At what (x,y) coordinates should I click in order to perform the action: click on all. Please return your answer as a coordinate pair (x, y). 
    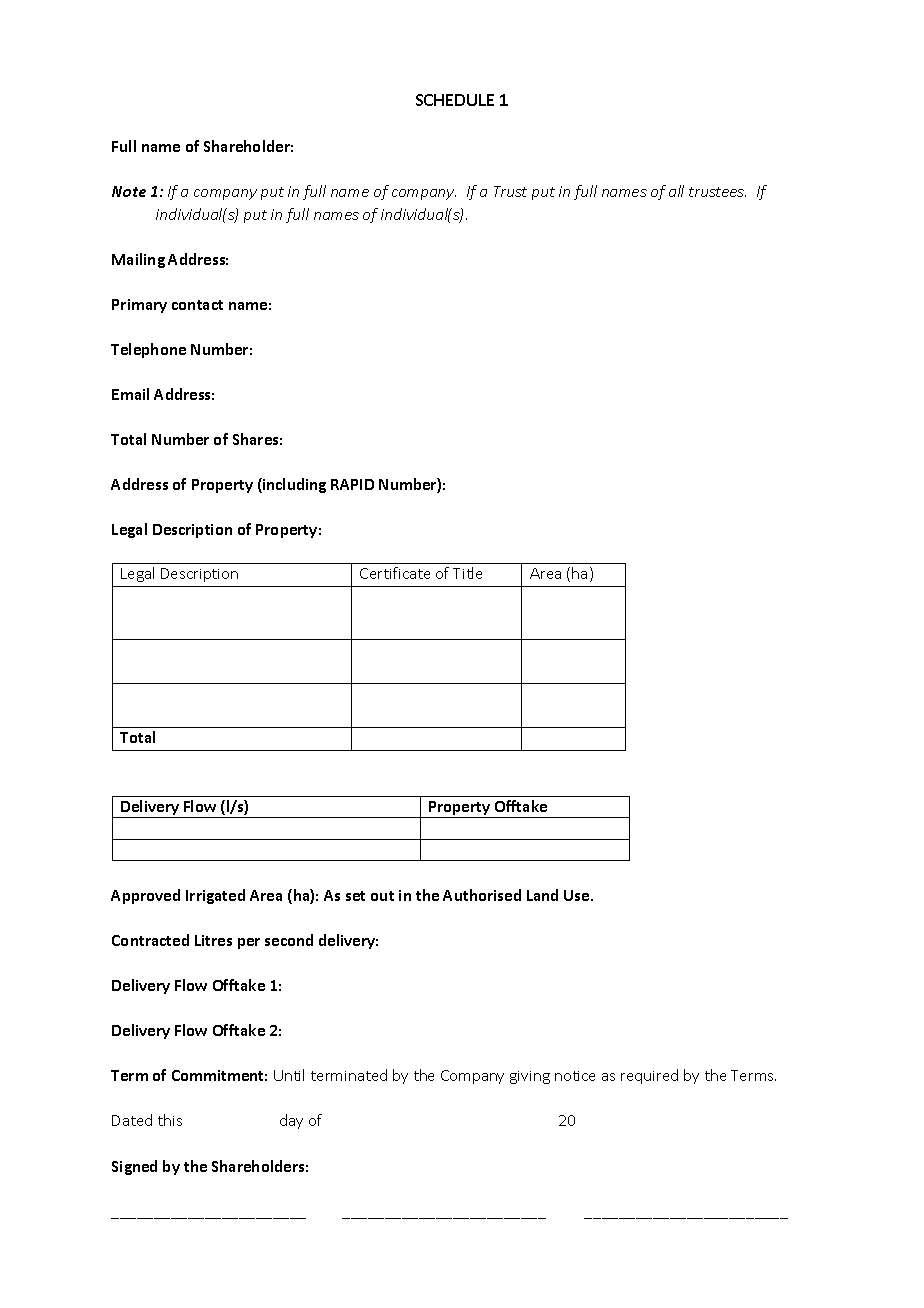
    Looking at the image, I should click on (676, 191).
